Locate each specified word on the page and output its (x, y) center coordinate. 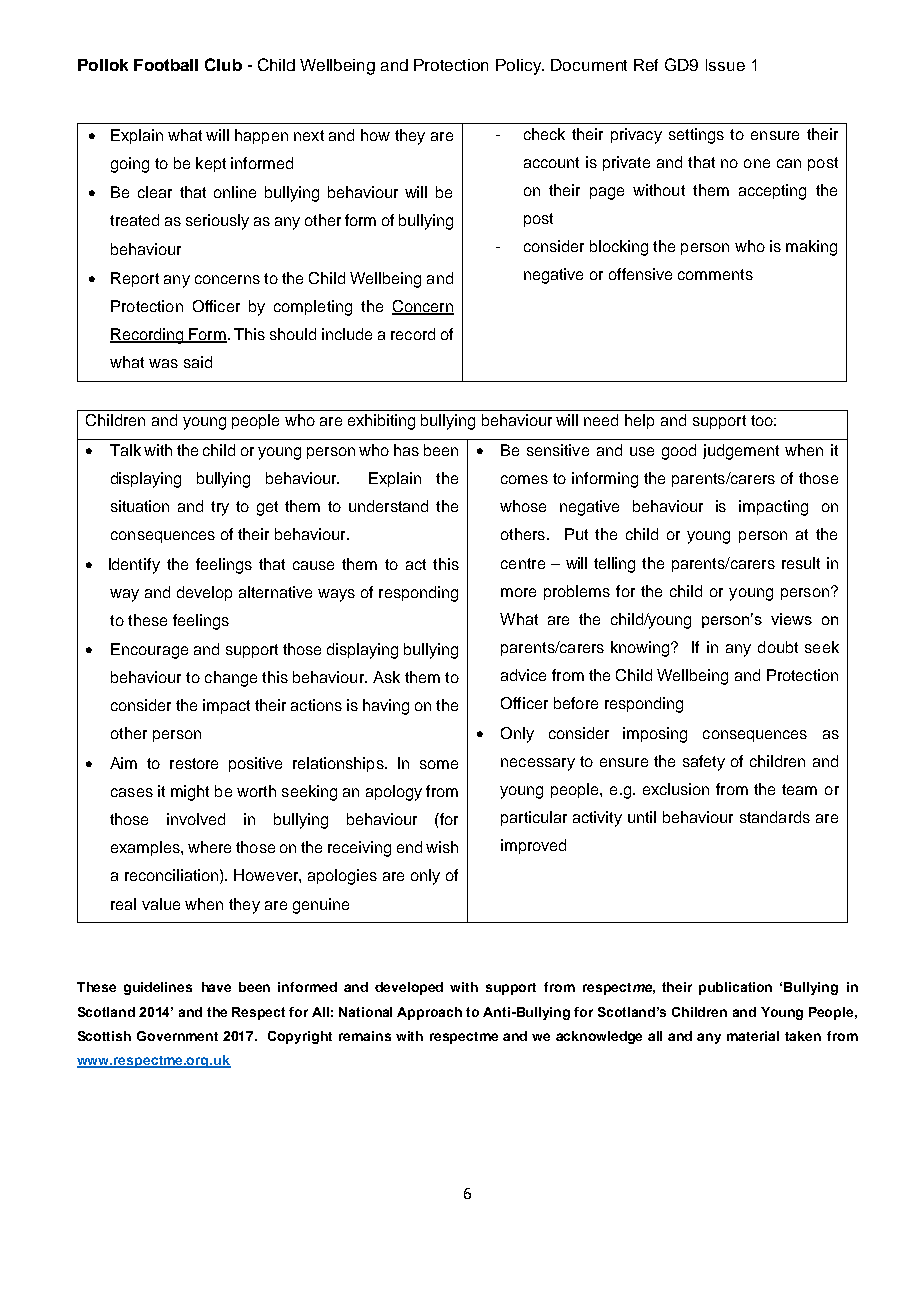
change (231, 679)
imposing (655, 735)
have (216, 987)
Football (166, 65)
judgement (741, 452)
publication (735, 988)
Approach (429, 1013)
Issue (725, 65)
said (198, 362)
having (386, 707)
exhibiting (381, 422)
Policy (520, 67)
